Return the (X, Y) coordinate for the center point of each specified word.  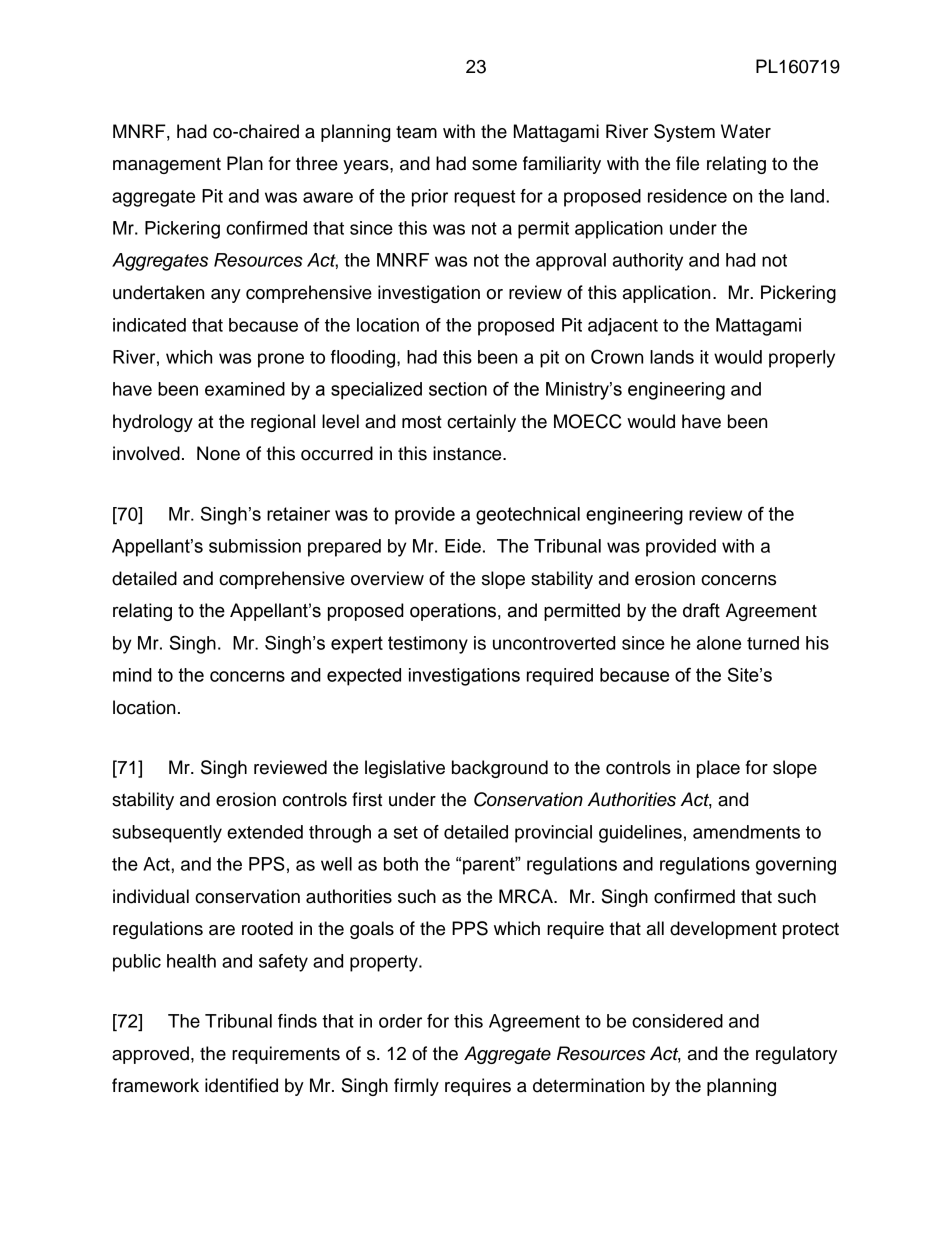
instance (468, 453)
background (500, 769)
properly (802, 359)
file (687, 163)
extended (265, 832)
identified (241, 1085)
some (494, 165)
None (218, 453)
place (718, 769)
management (167, 165)
